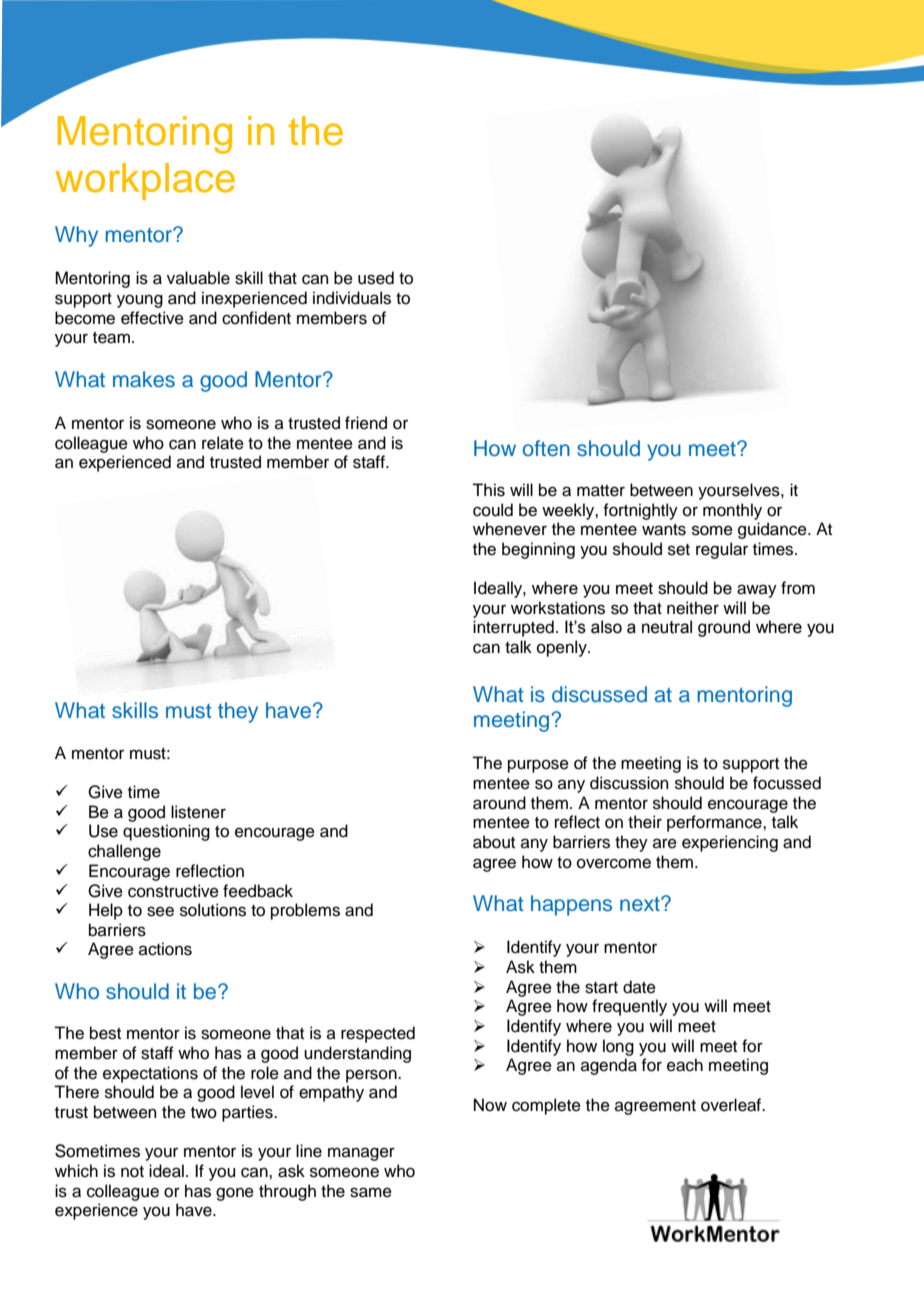 The height and width of the document is (1308, 924). What do you see at coordinates (132, 1172) in the document?
I see `not` at bounding box center [132, 1172].
